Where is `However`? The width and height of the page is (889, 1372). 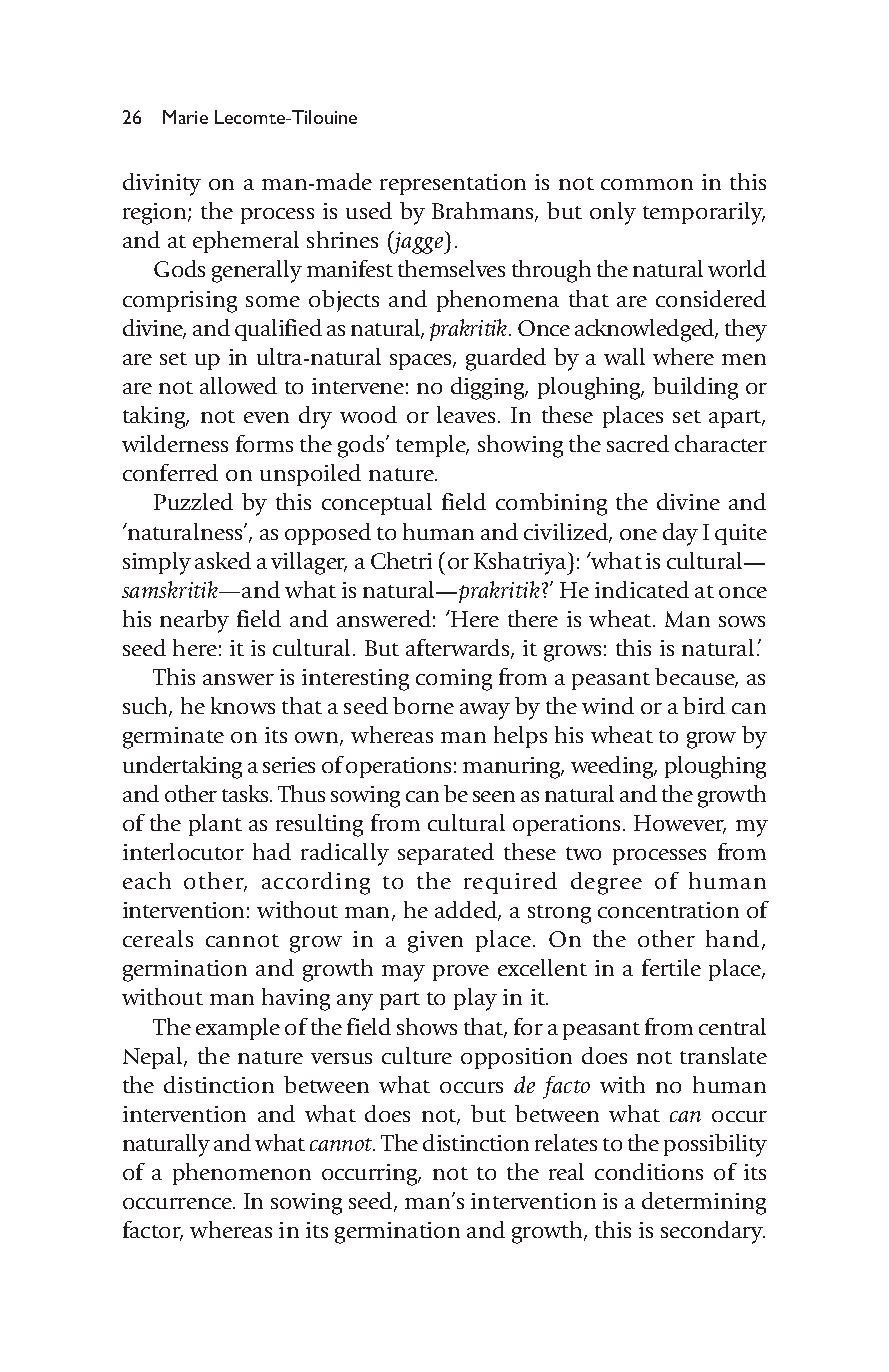
However is located at coordinates (680, 824).
